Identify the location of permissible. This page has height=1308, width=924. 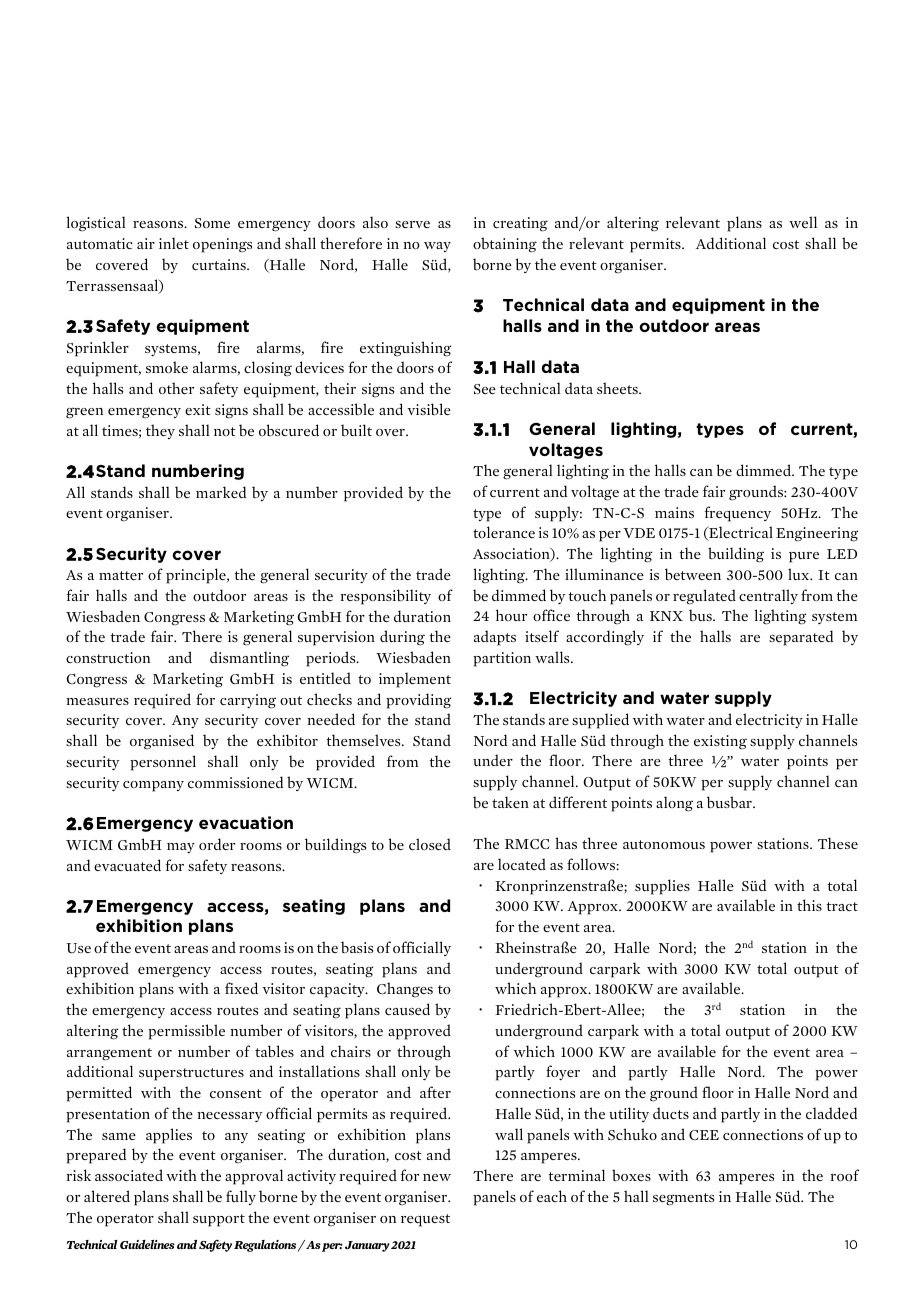
(186, 1032).
